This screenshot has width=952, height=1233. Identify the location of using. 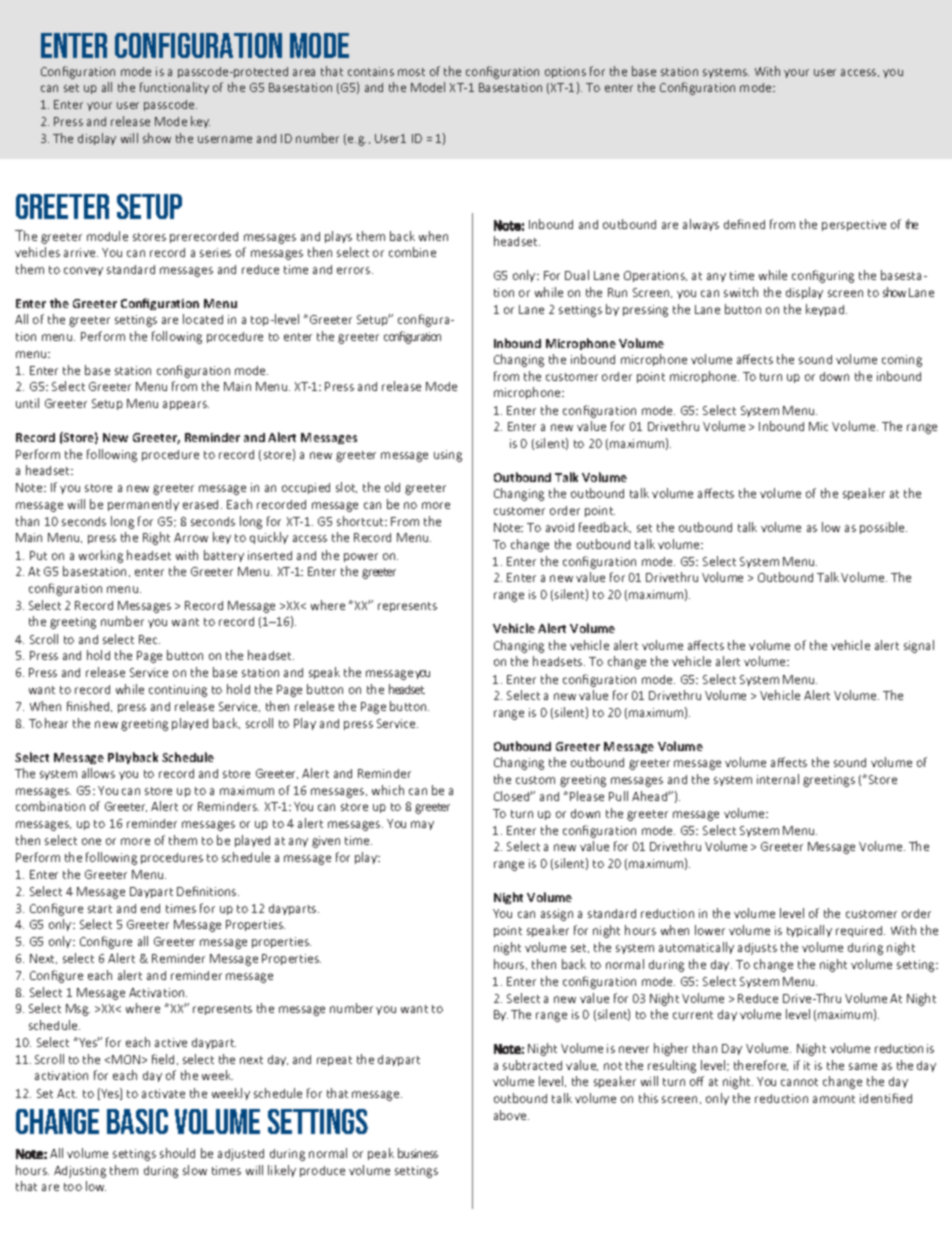
(448, 456).
